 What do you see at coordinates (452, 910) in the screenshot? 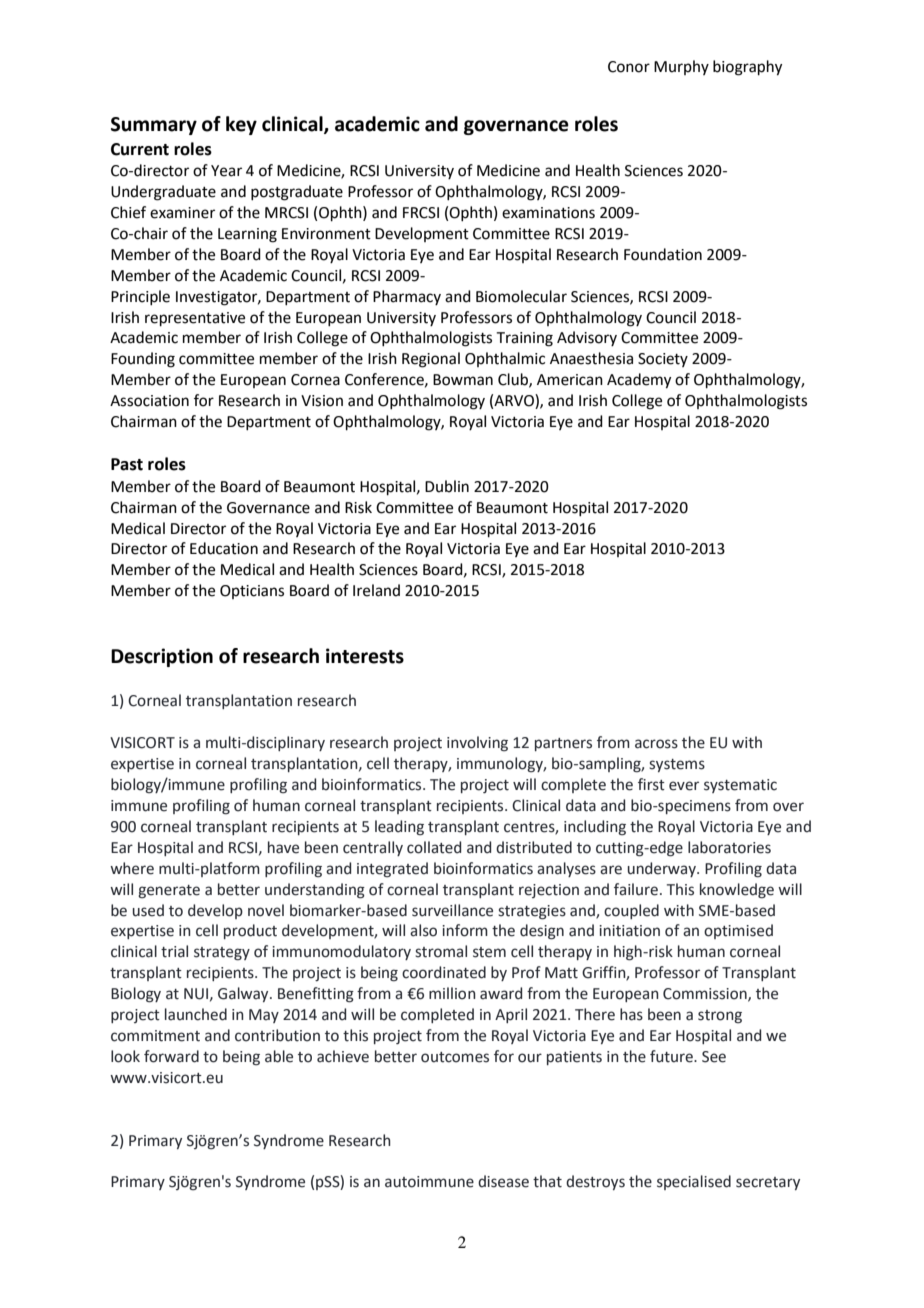
I see `surveillance` at bounding box center [452, 910].
